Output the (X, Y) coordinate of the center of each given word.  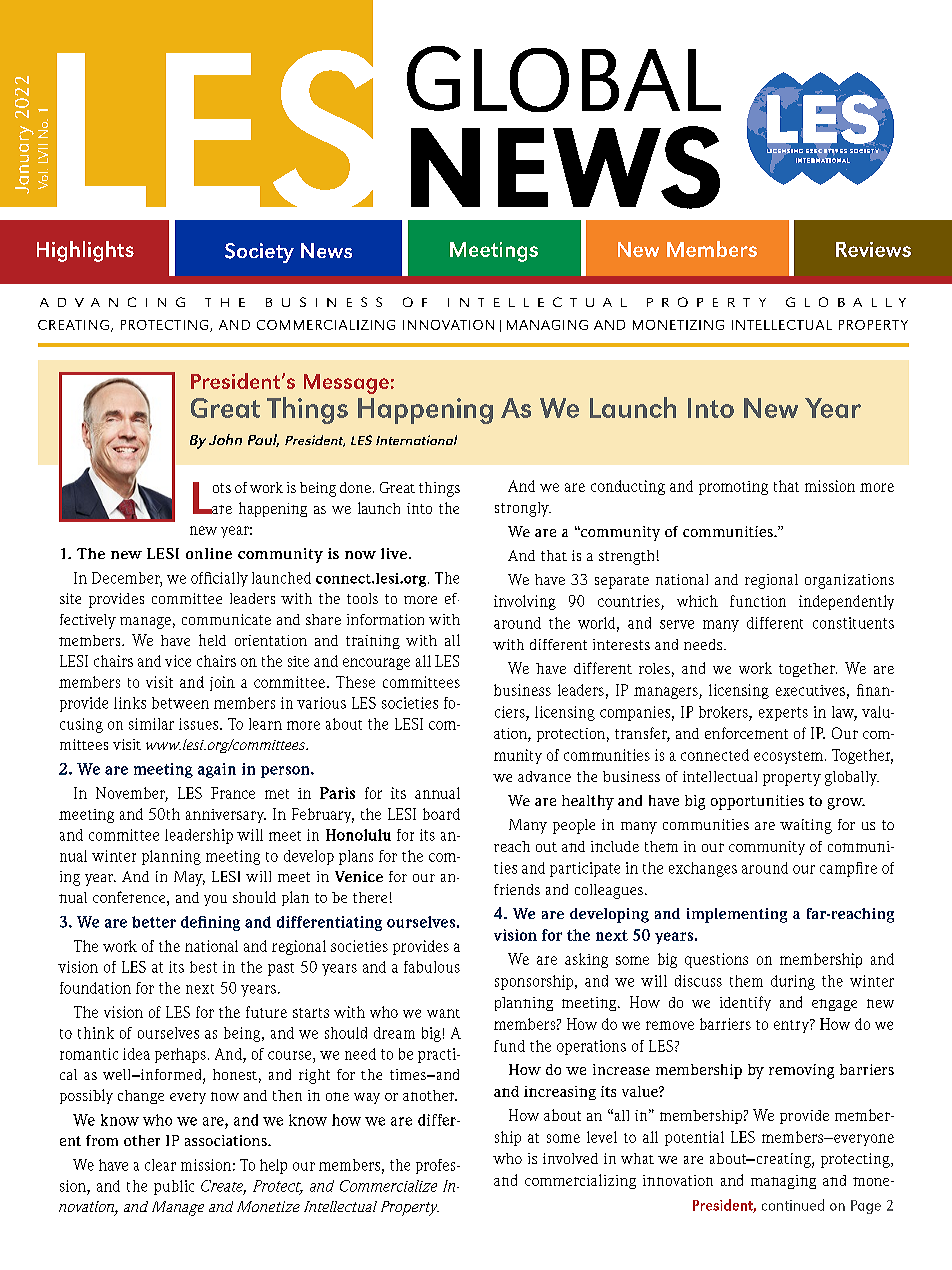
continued (793, 1205)
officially (219, 579)
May (189, 878)
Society (259, 253)
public (174, 1187)
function (758, 601)
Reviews (873, 249)
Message (346, 384)
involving (525, 602)
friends (517, 889)
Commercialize (388, 1186)
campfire (848, 869)
